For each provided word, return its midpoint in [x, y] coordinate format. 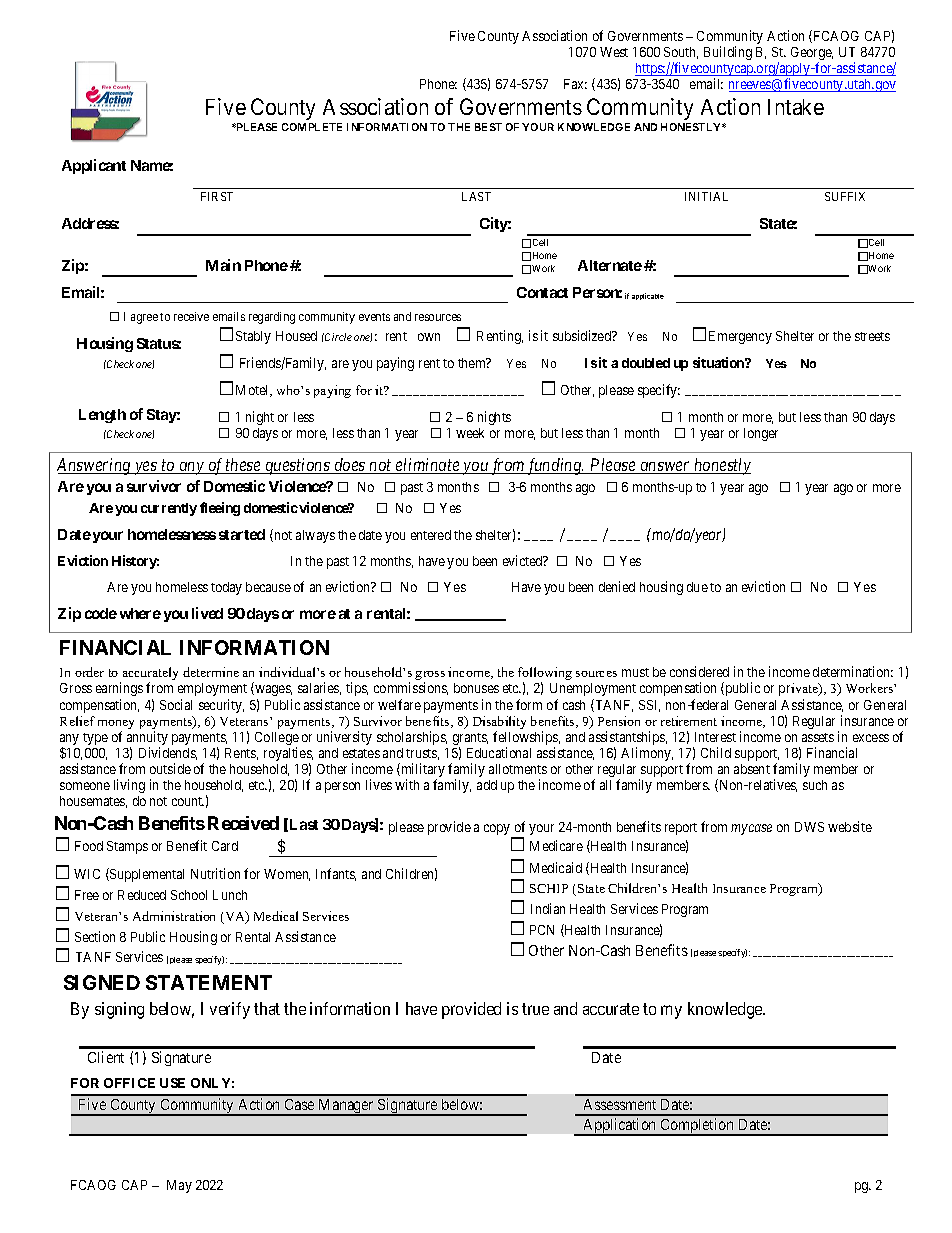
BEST [488, 127]
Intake [796, 107]
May [179, 1186]
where [140, 613]
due [697, 587]
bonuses [476, 688]
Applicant [94, 166]
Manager [346, 1107]
